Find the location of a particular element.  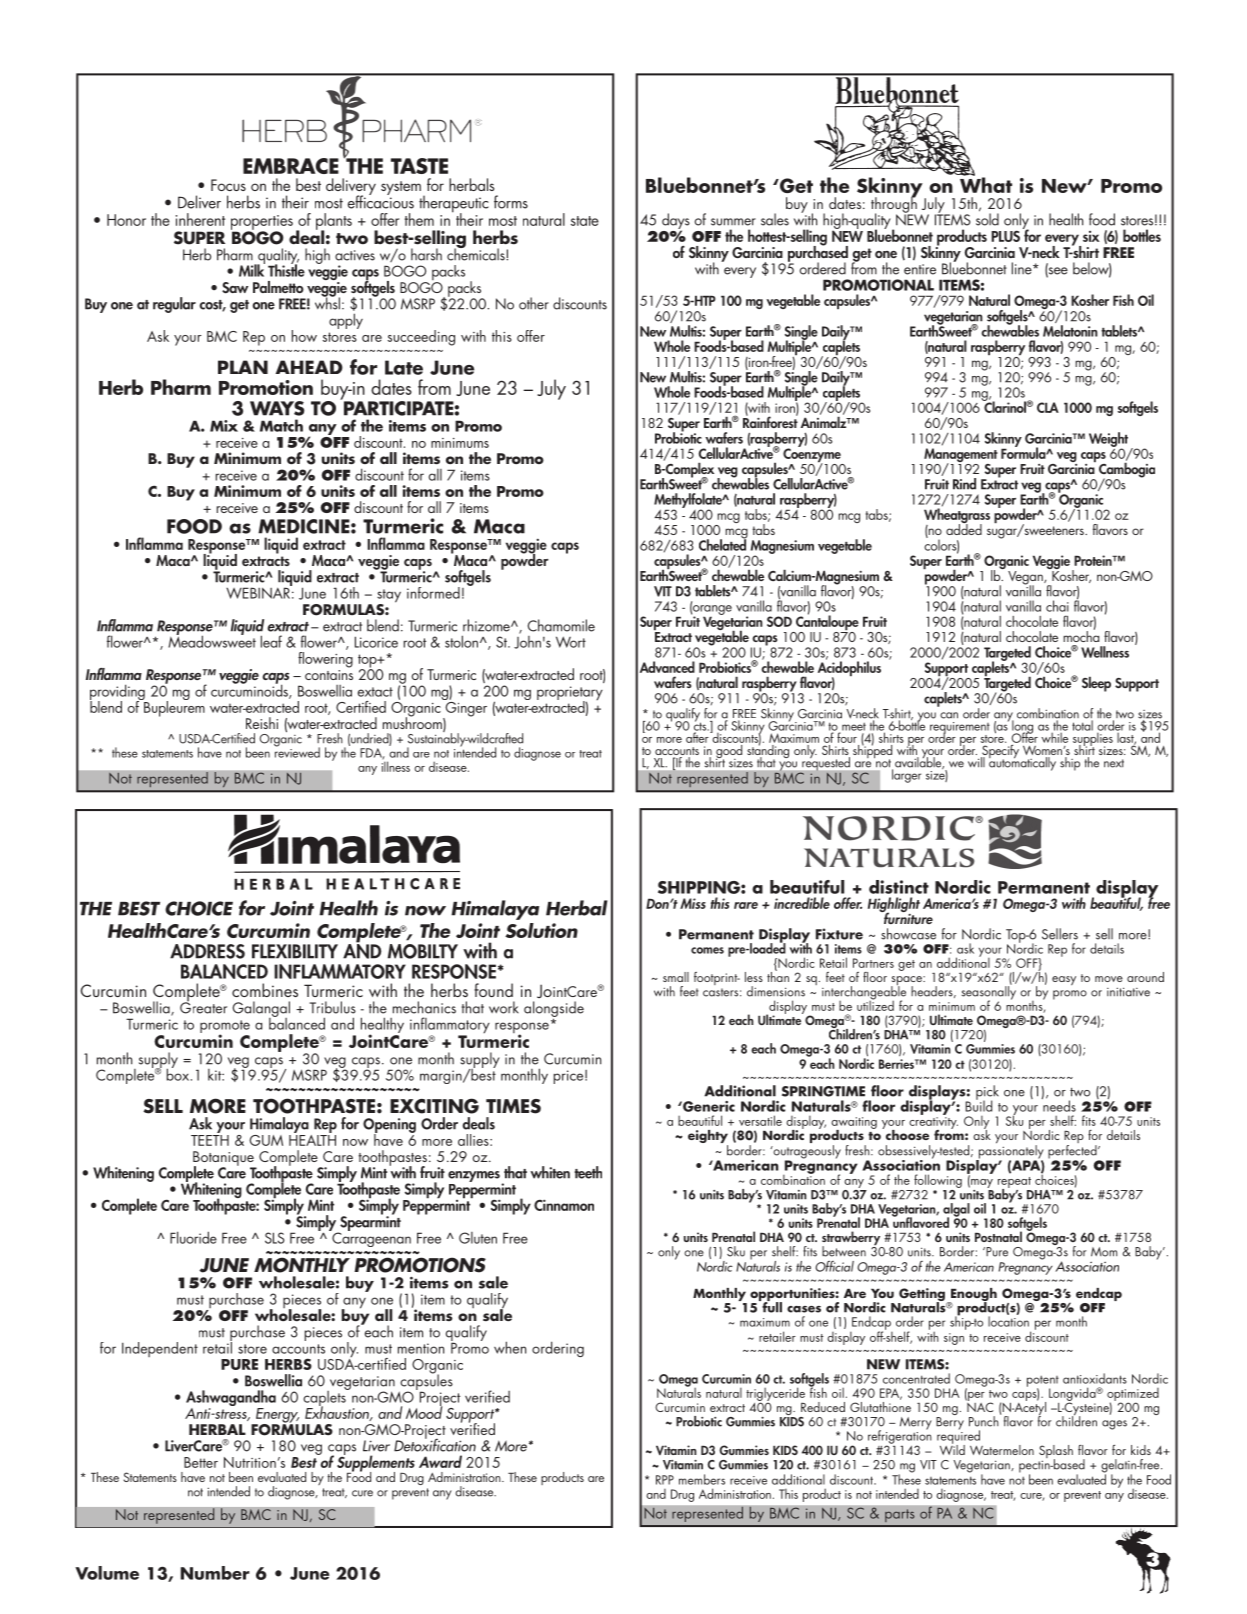

Splash is located at coordinates (1056, 1453).
